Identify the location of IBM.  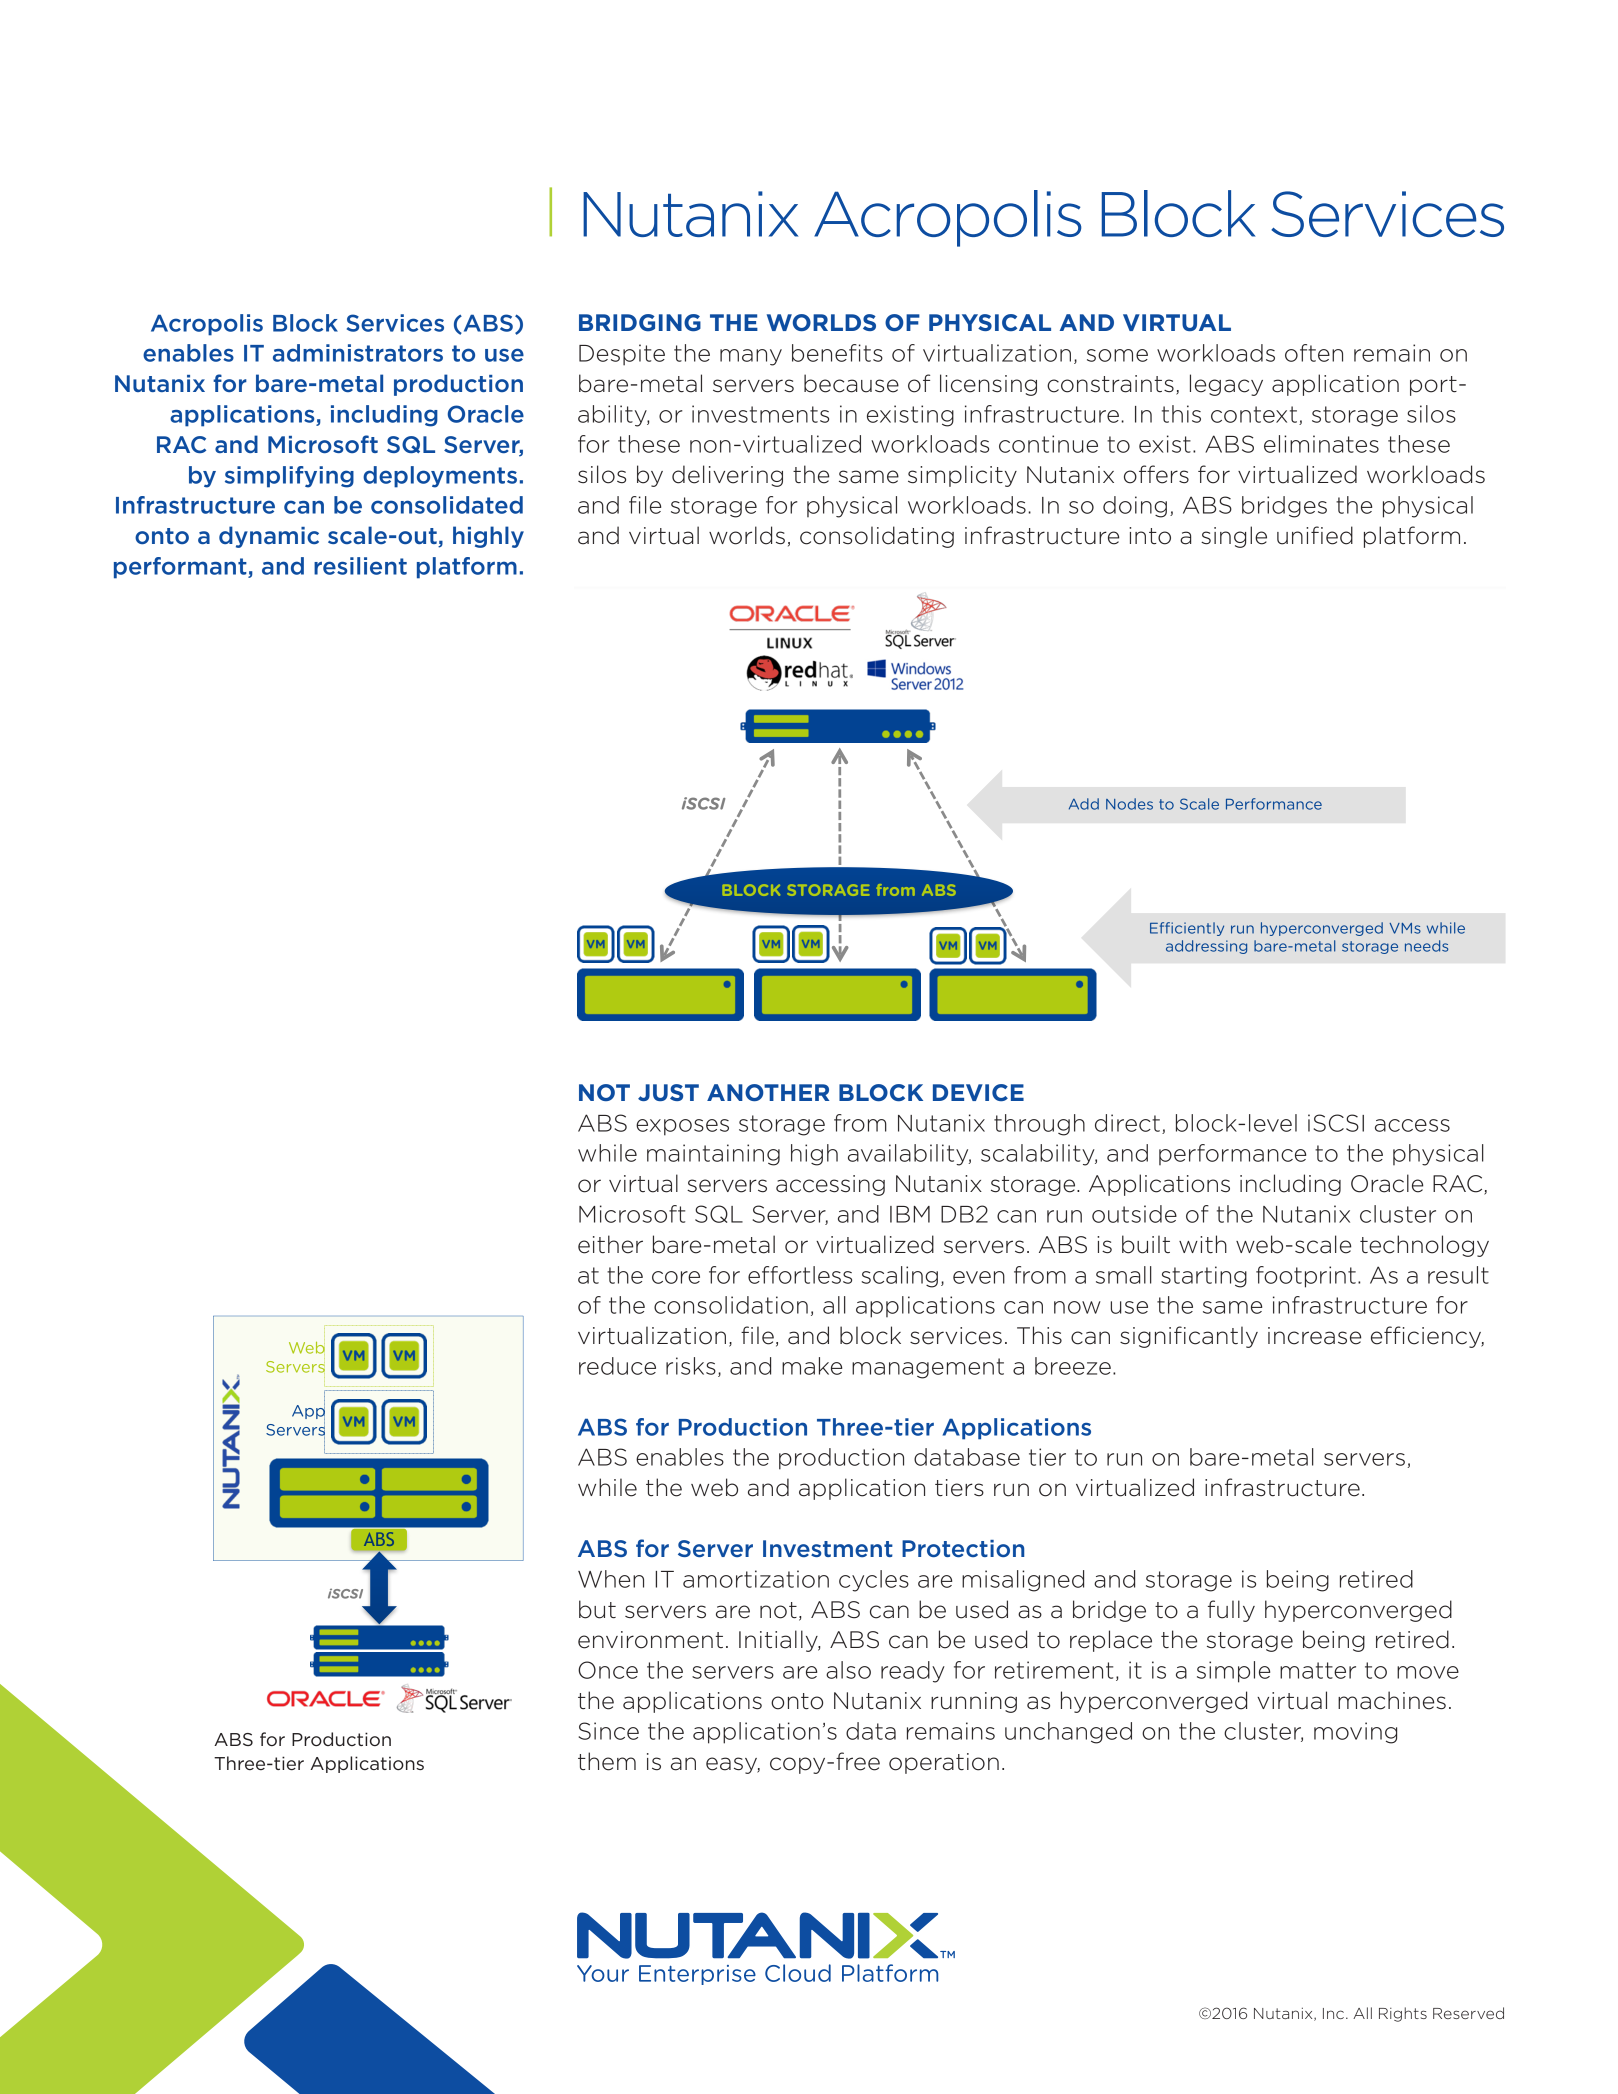
(910, 1214).
